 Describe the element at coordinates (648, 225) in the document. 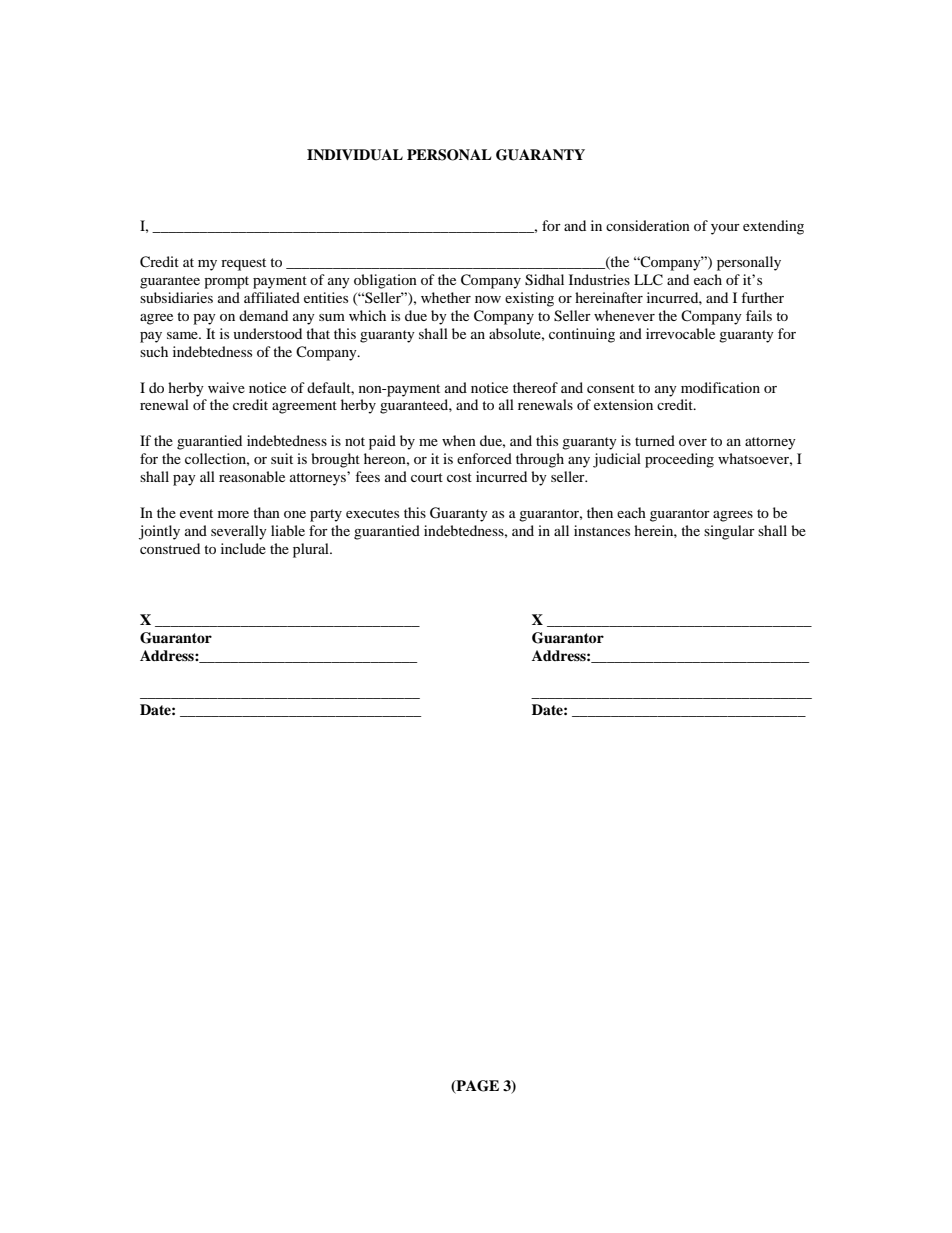

I see `consideration` at that location.
